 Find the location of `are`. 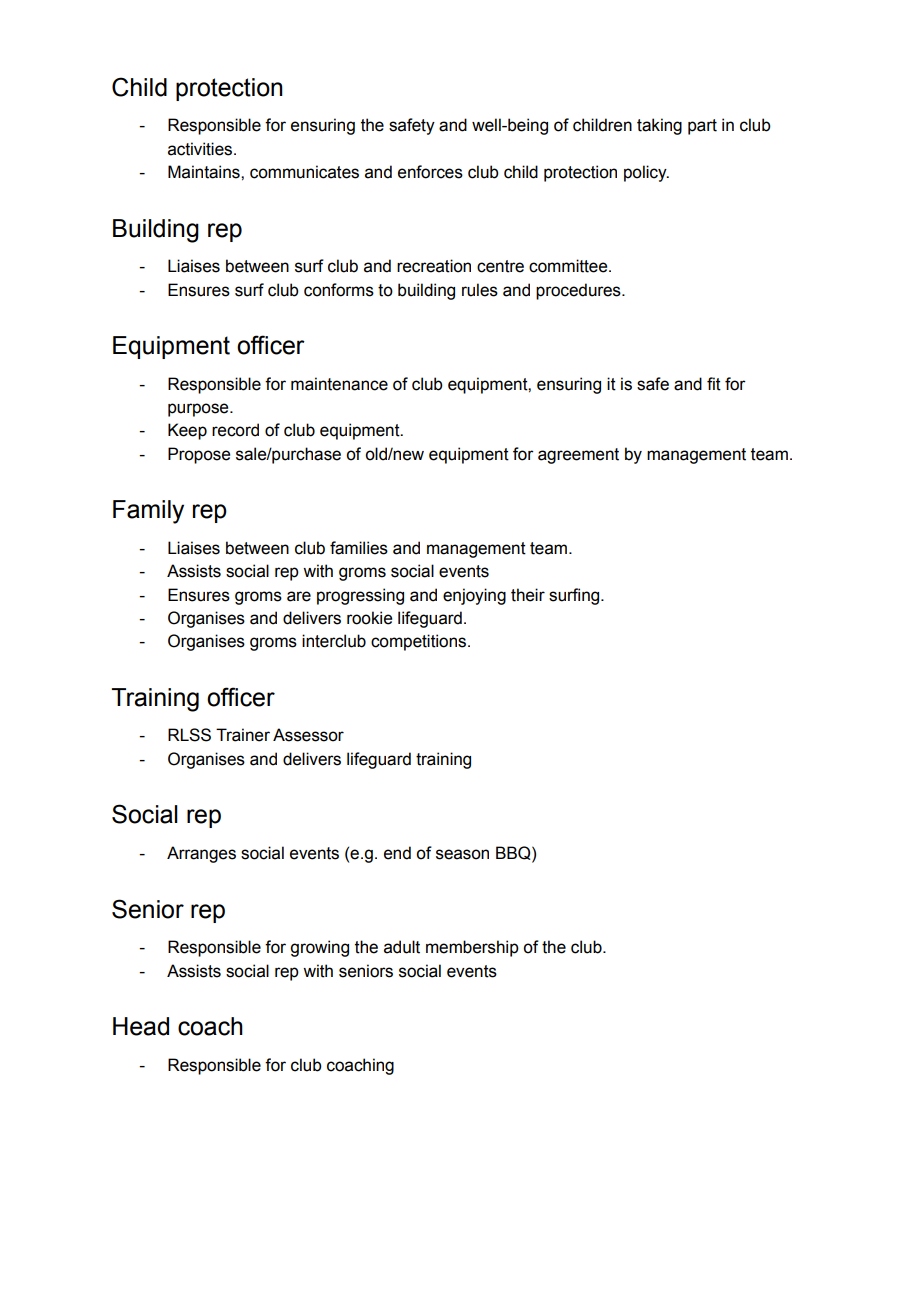

are is located at coordinates (299, 596).
